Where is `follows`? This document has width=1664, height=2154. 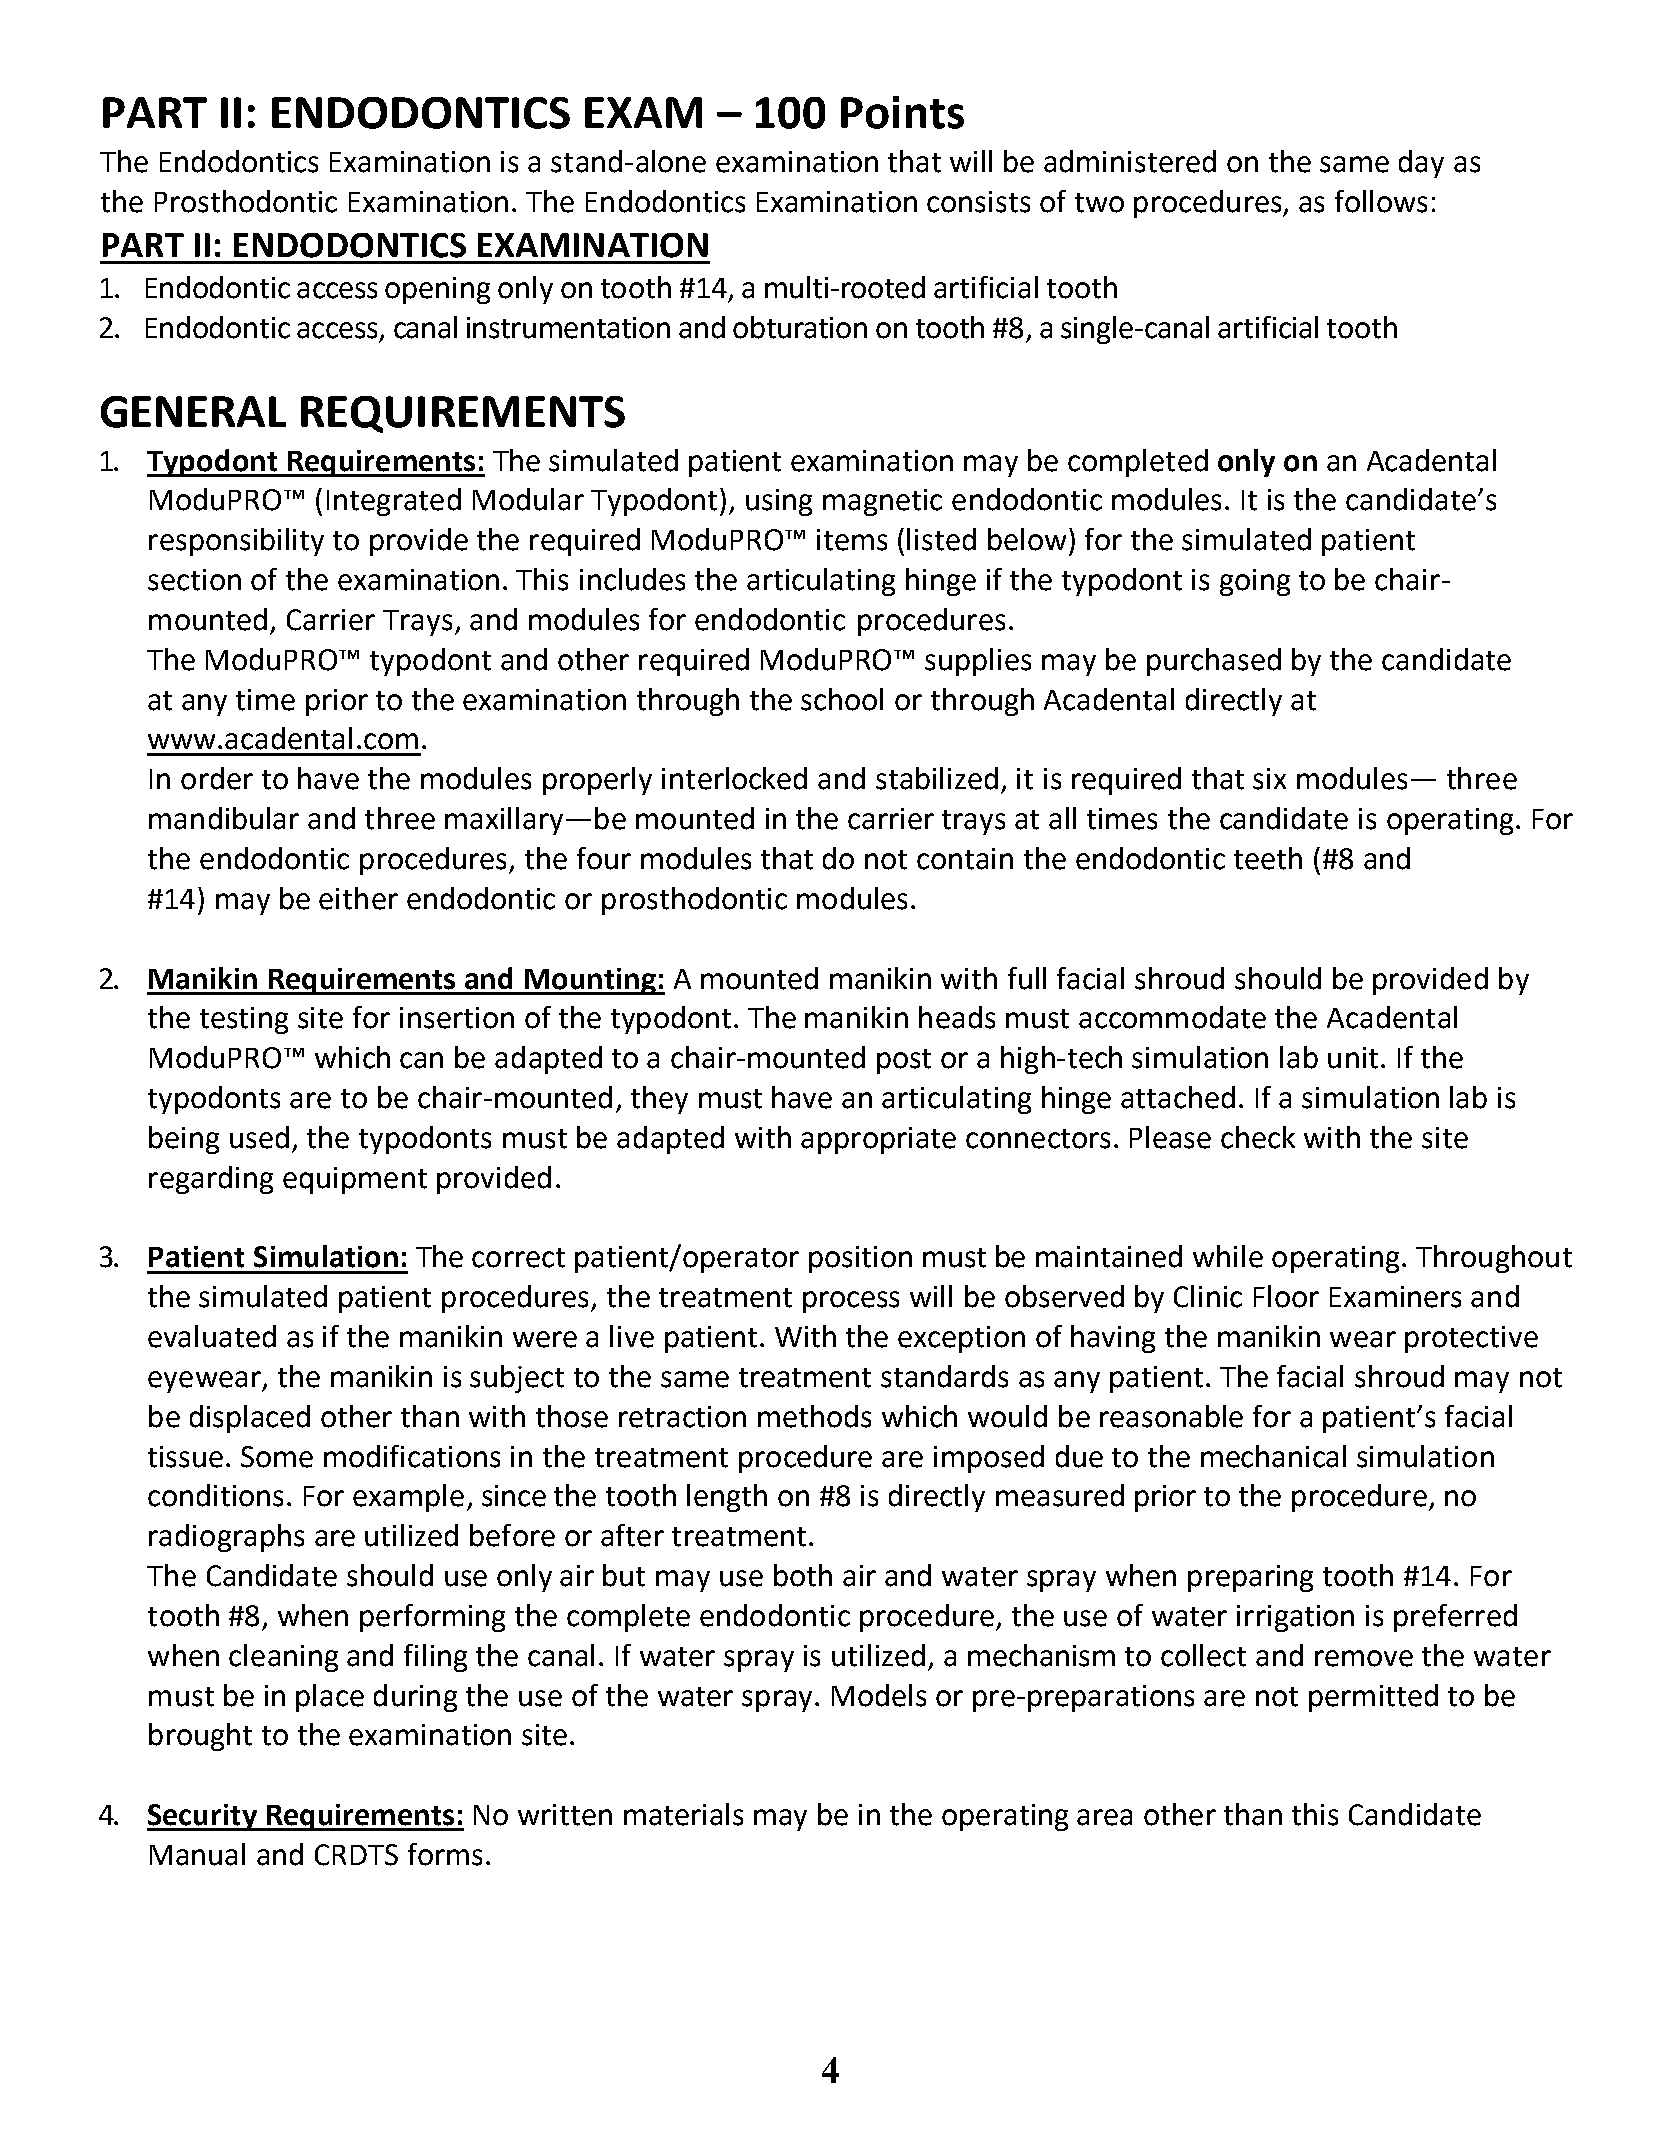
follows is located at coordinates (1381, 201).
